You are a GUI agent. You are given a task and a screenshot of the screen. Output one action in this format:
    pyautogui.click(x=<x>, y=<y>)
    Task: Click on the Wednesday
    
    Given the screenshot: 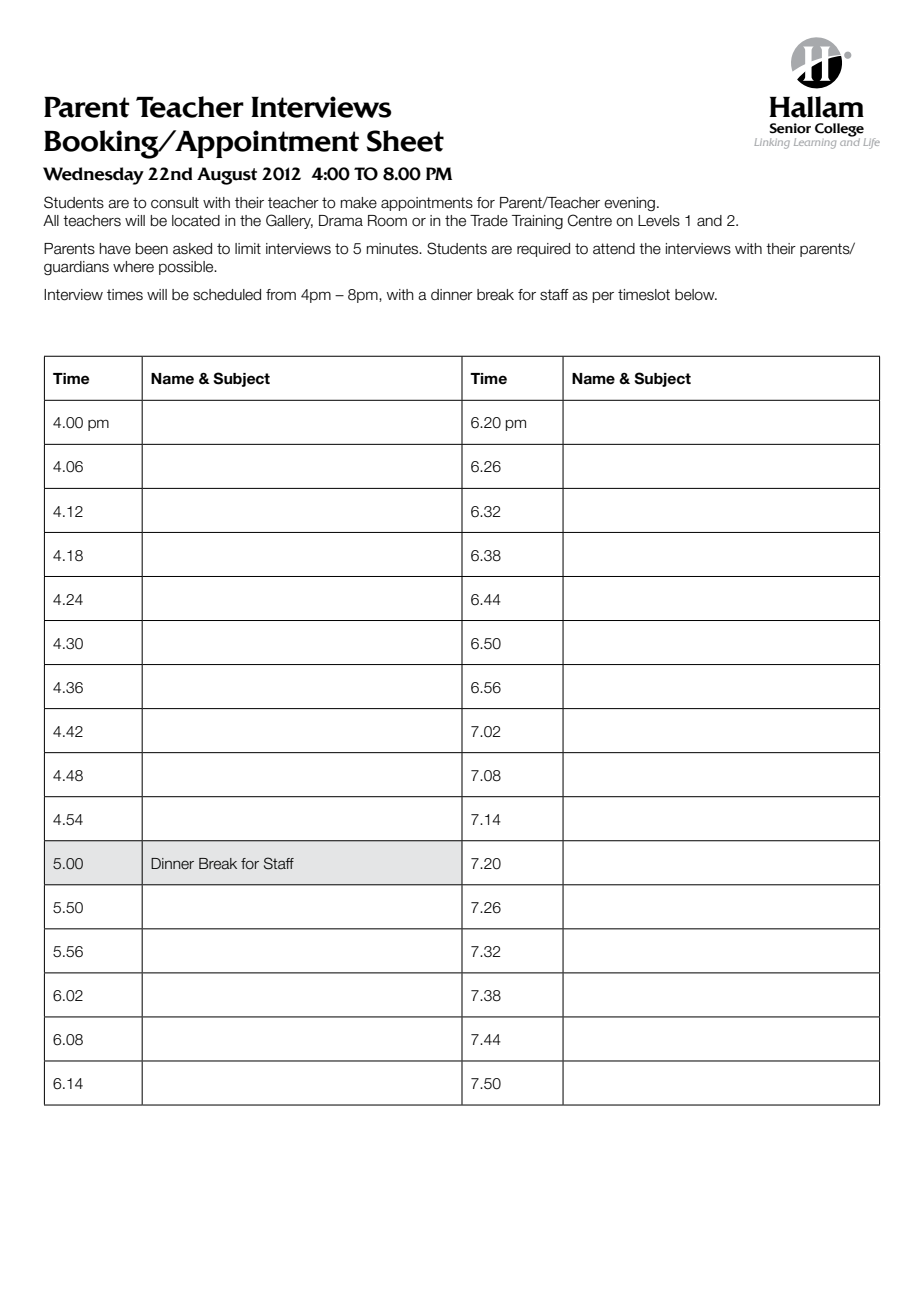 What is the action you would take?
    pyautogui.click(x=93, y=176)
